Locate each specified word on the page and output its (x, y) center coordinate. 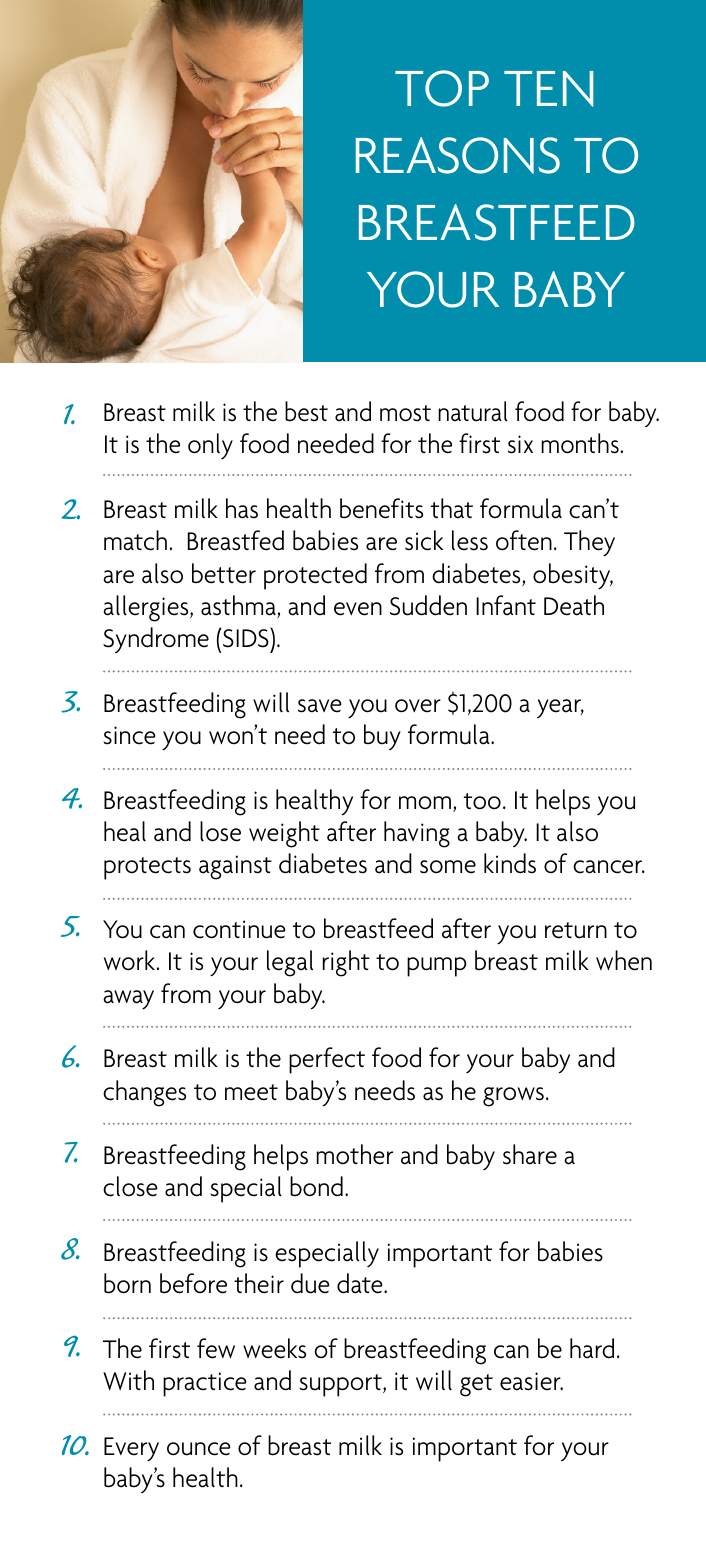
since (129, 735)
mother (355, 1154)
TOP (442, 88)
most (405, 413)
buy (382, 737)
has (242, 508)
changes (144, 1093)
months (580, 443)
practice (205, 1384)
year (560, 708)
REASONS (458, 155)
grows (513, 1097)
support (341, 1385)
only (210, 446)
